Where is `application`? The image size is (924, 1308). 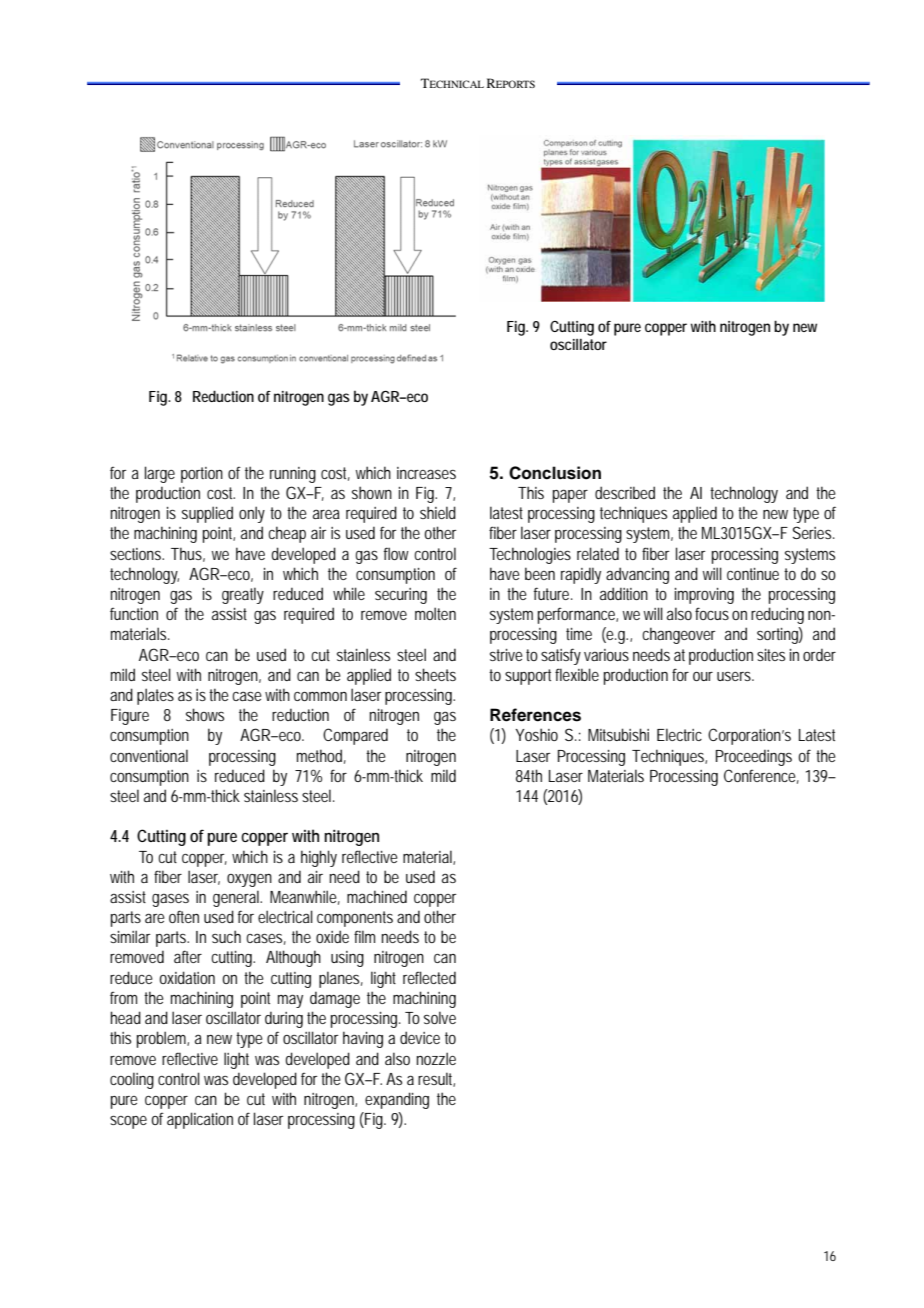 application is located at coordinates (200, 1120).
